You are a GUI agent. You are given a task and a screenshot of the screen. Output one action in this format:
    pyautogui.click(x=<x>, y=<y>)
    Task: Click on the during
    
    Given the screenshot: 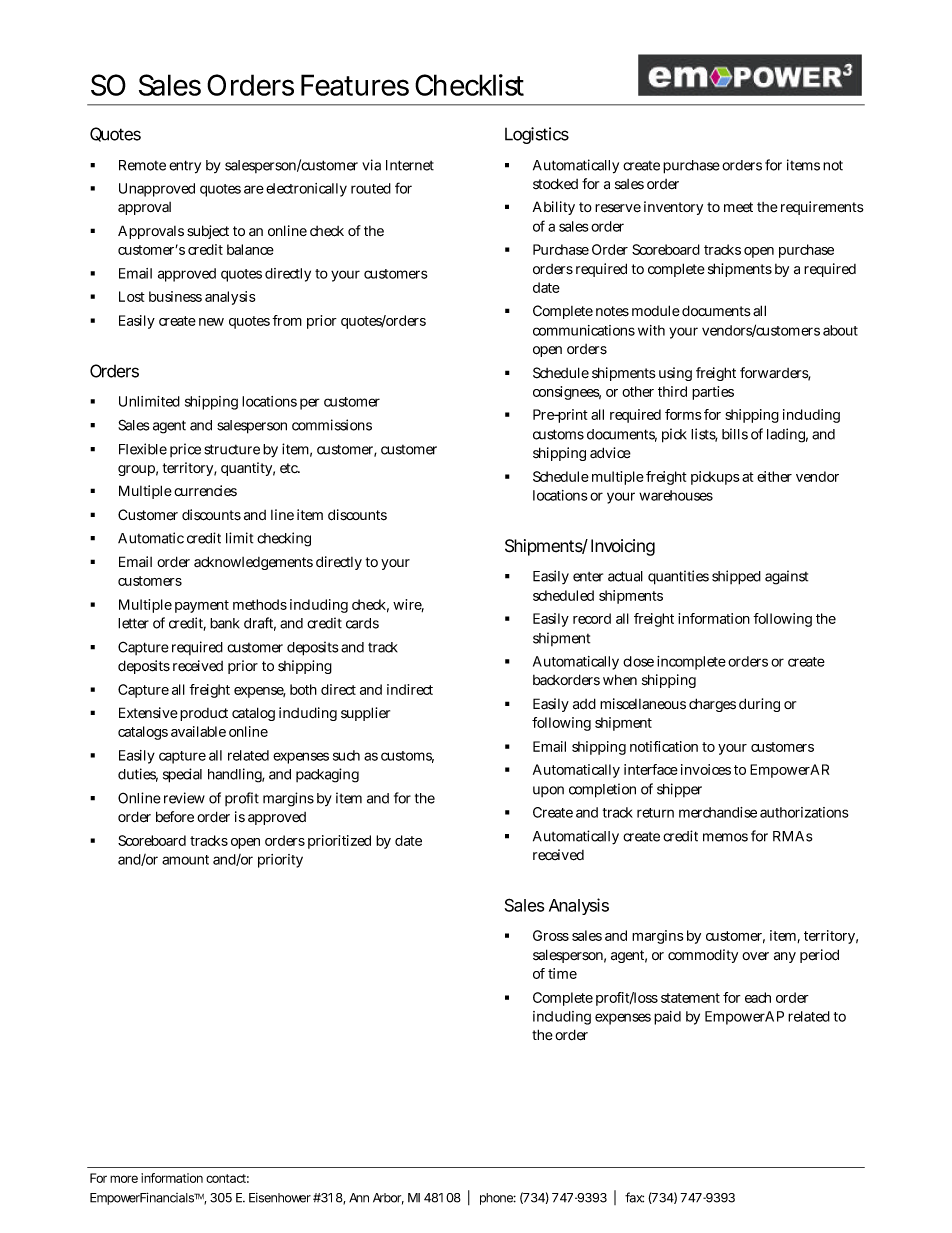 What is the action you would take?
    pyautogui.click(x=759, y=705)
